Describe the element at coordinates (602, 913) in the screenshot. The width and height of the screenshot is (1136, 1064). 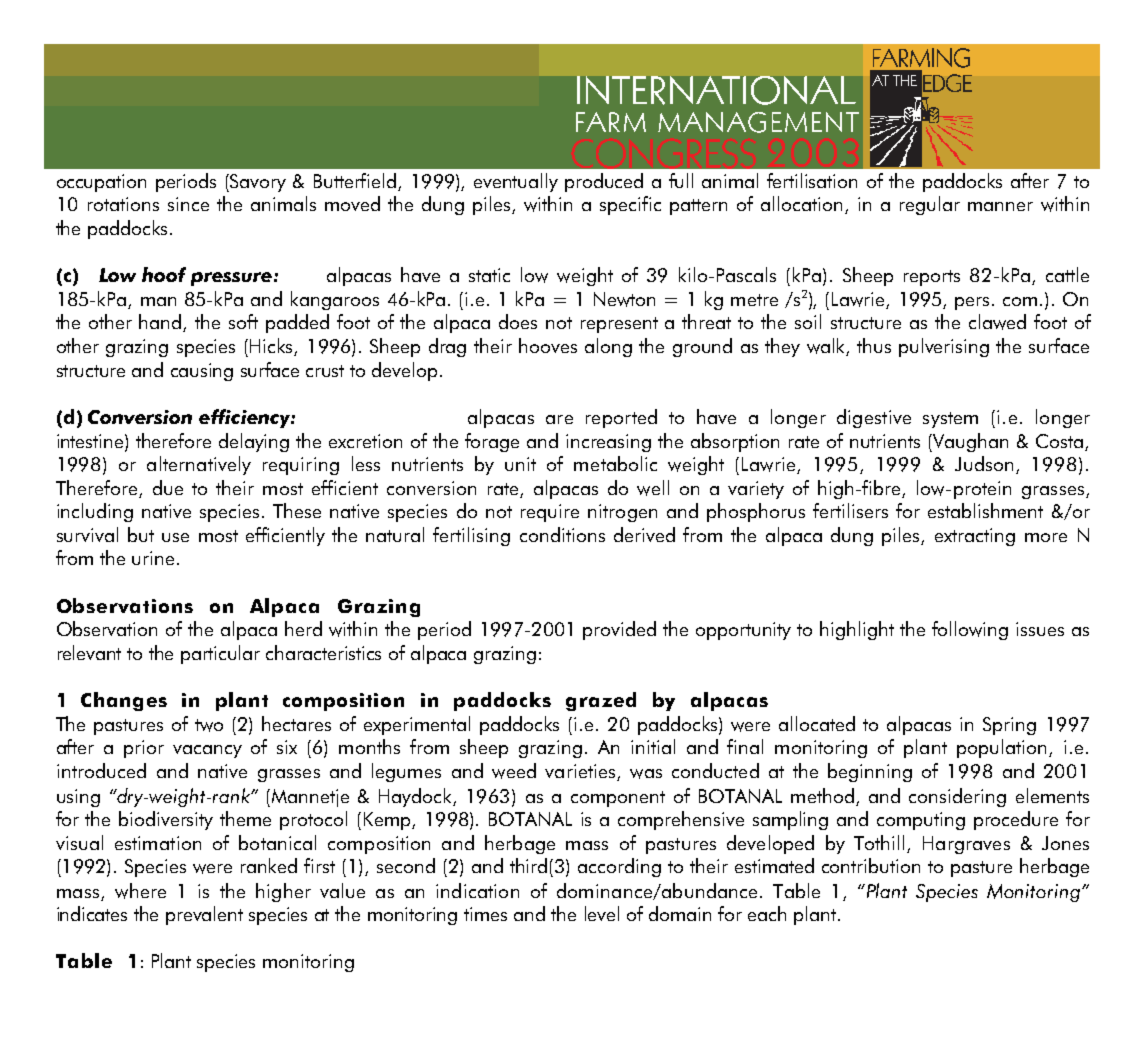
I see `level` at that location.
